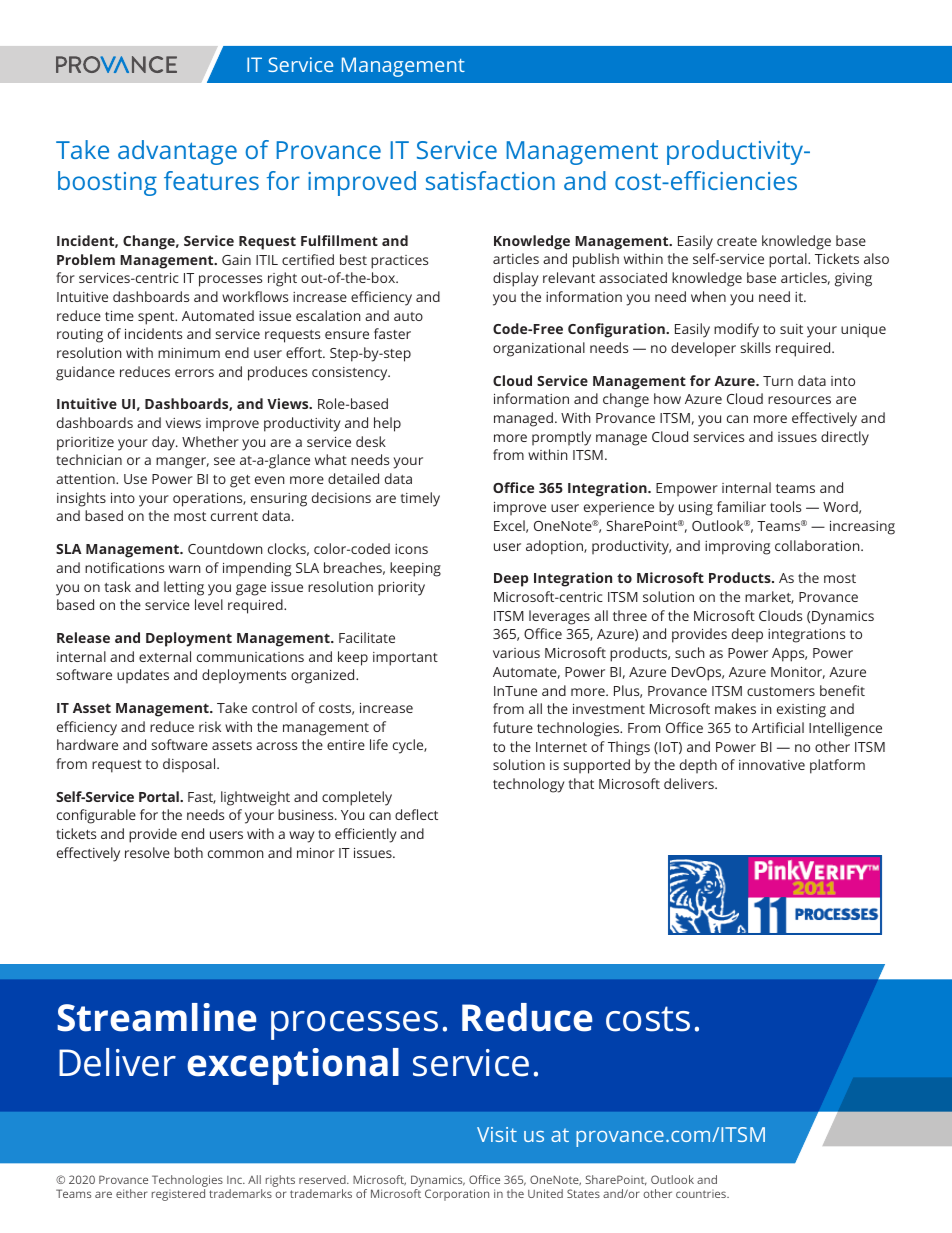  I want to click on satisfaction, so click(490, 180).
